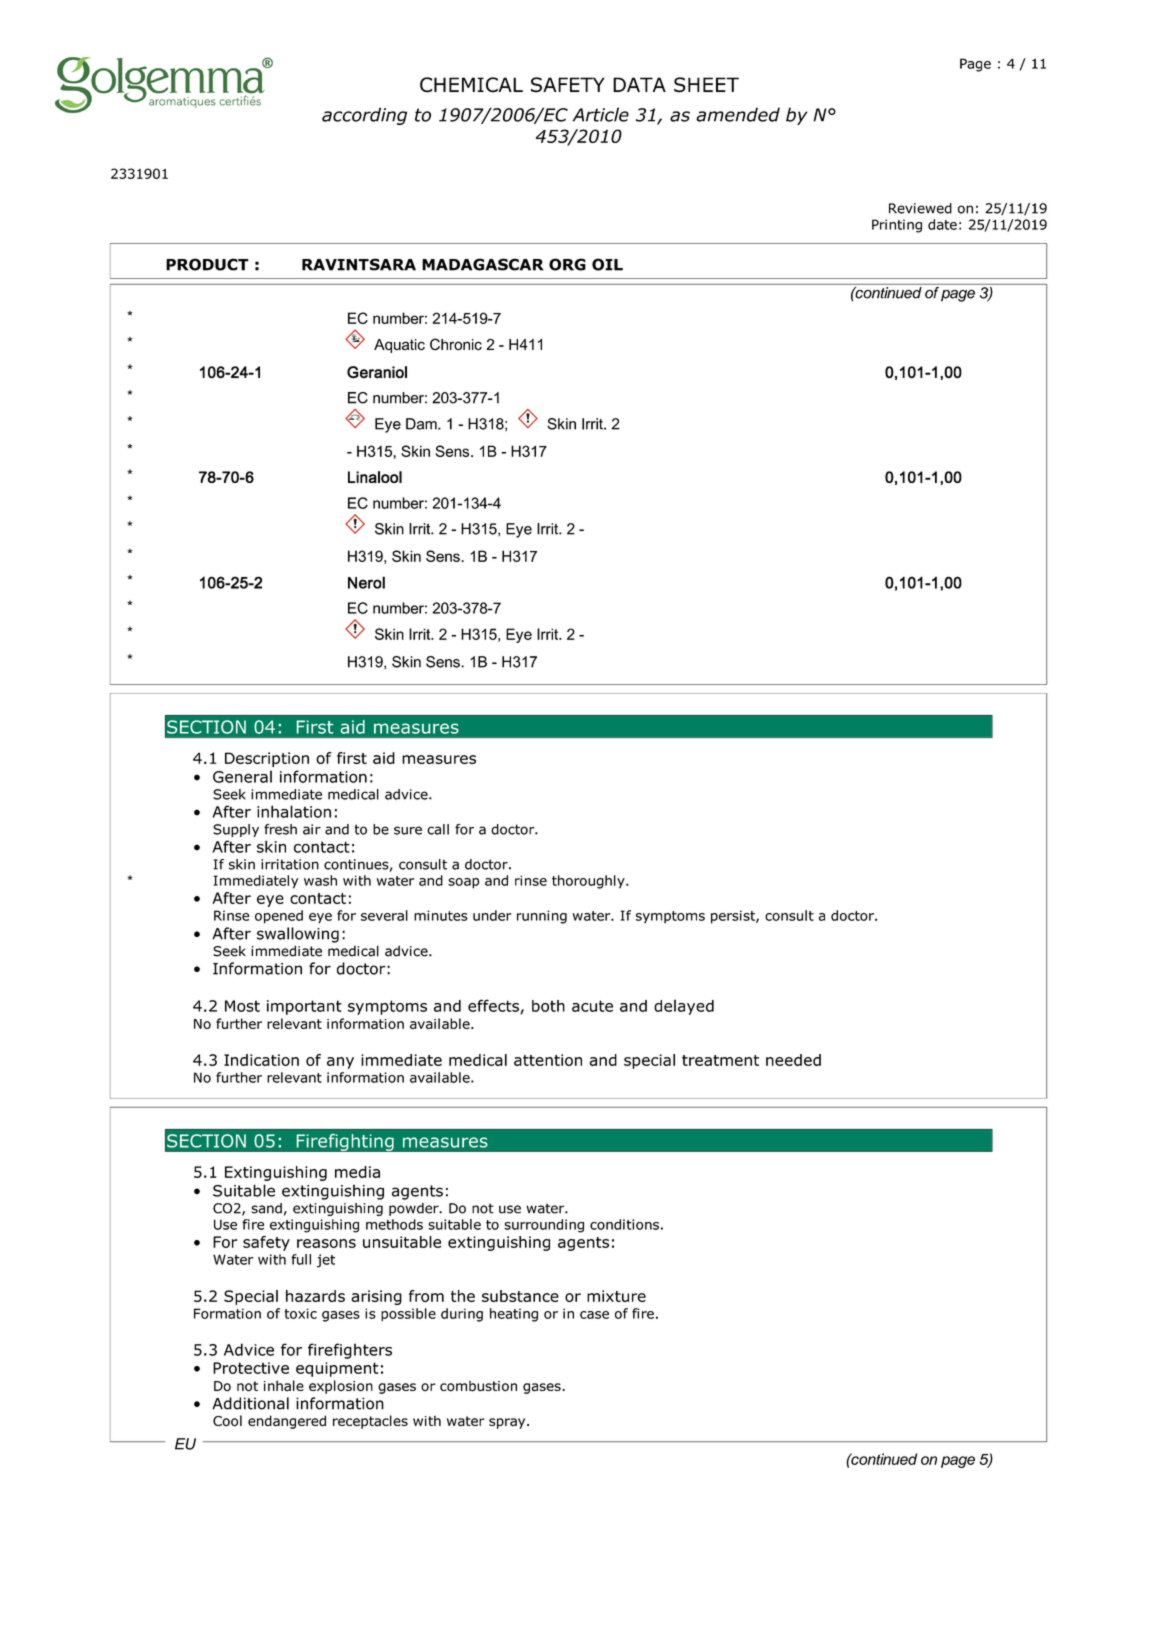 This screenshot has height=1637, width=1157. Describe the element at coordinates (920, 208) in the screenshot. I see `Reviewed` at that location.
